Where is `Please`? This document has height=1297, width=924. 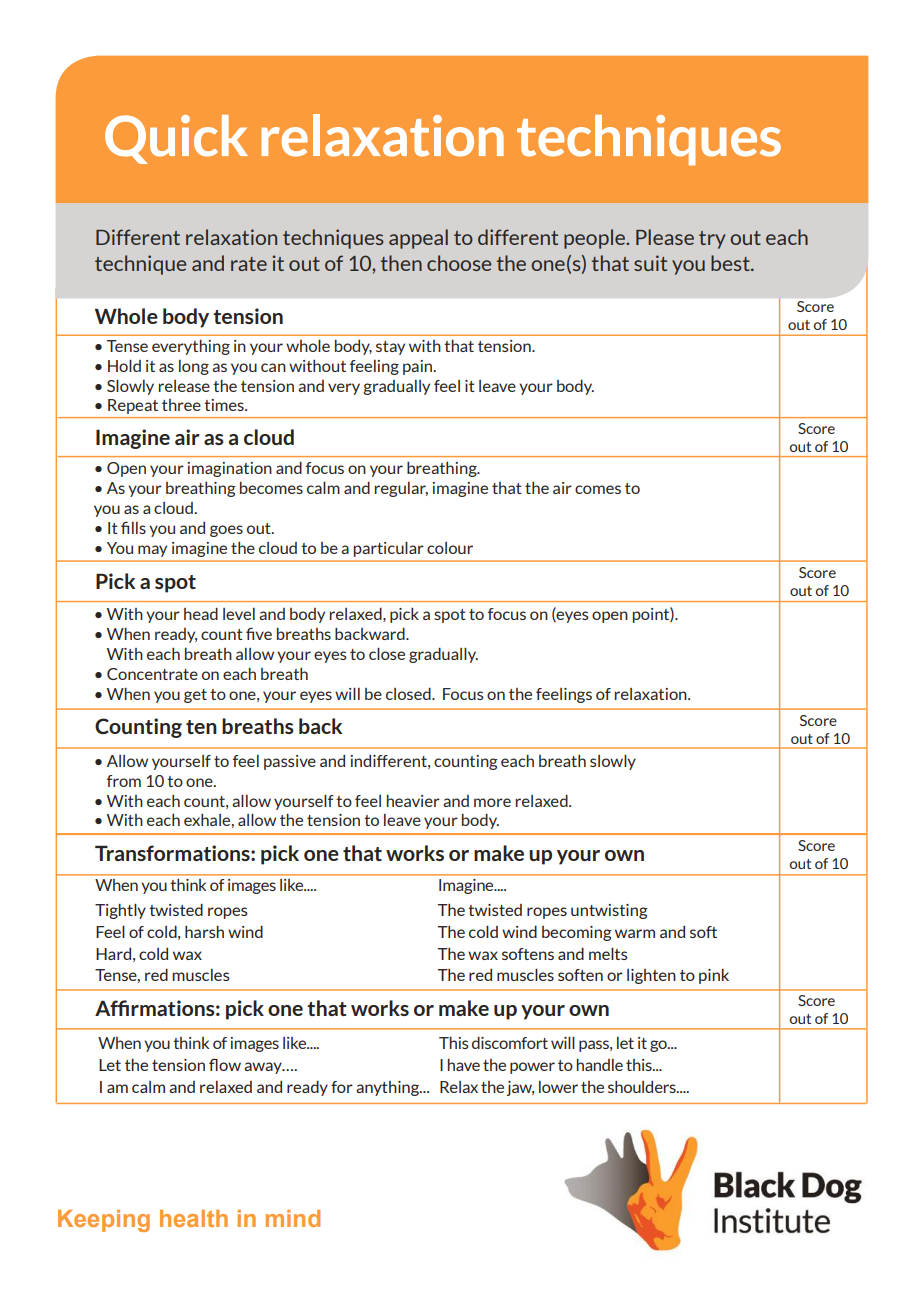 Please is located at coordinates (665, 237).
